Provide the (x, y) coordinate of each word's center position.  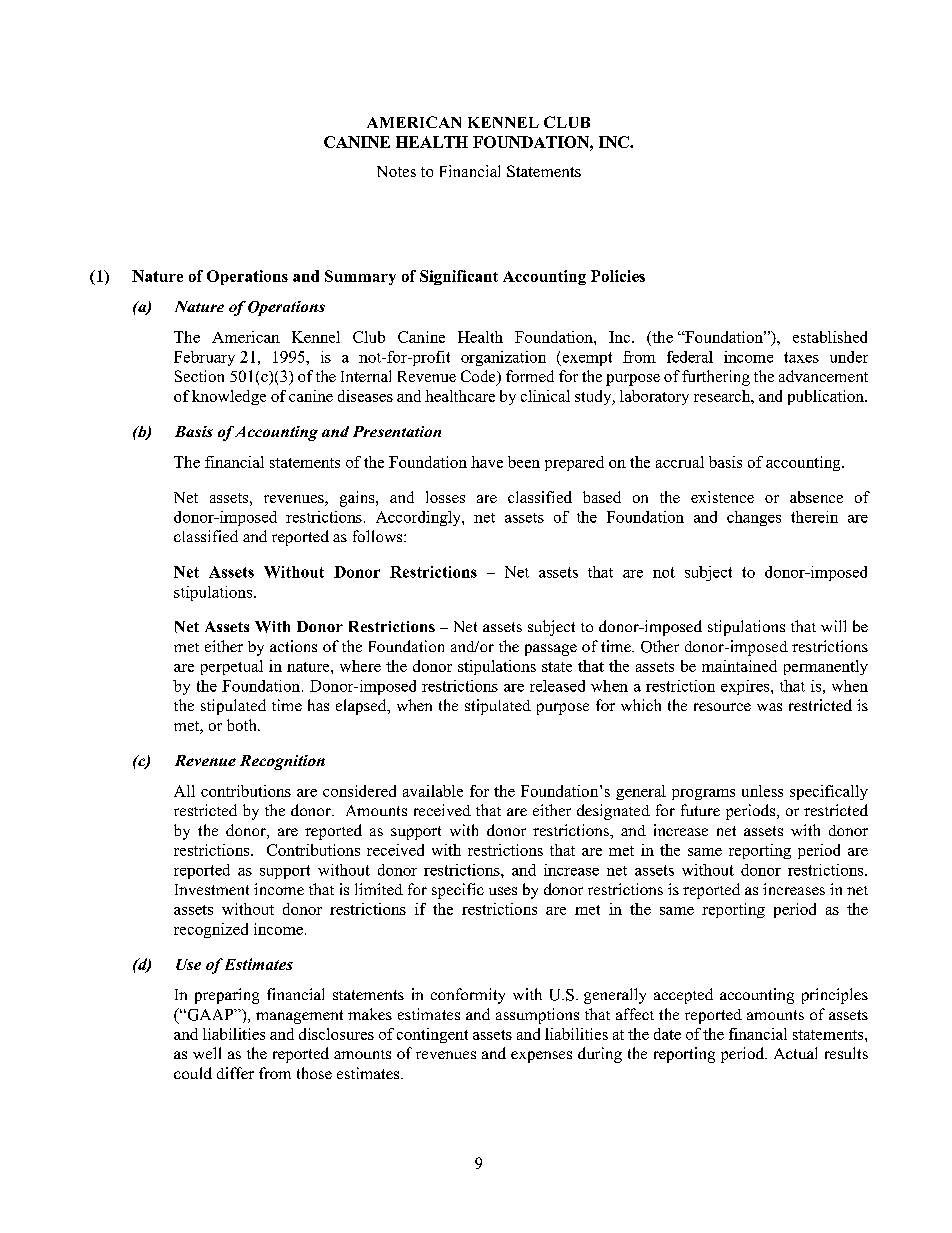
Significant (459, 277)
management (299, 1017)
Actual (795, 1053)
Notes (396, 171)
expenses (541, 1057)
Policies (618, 276)
